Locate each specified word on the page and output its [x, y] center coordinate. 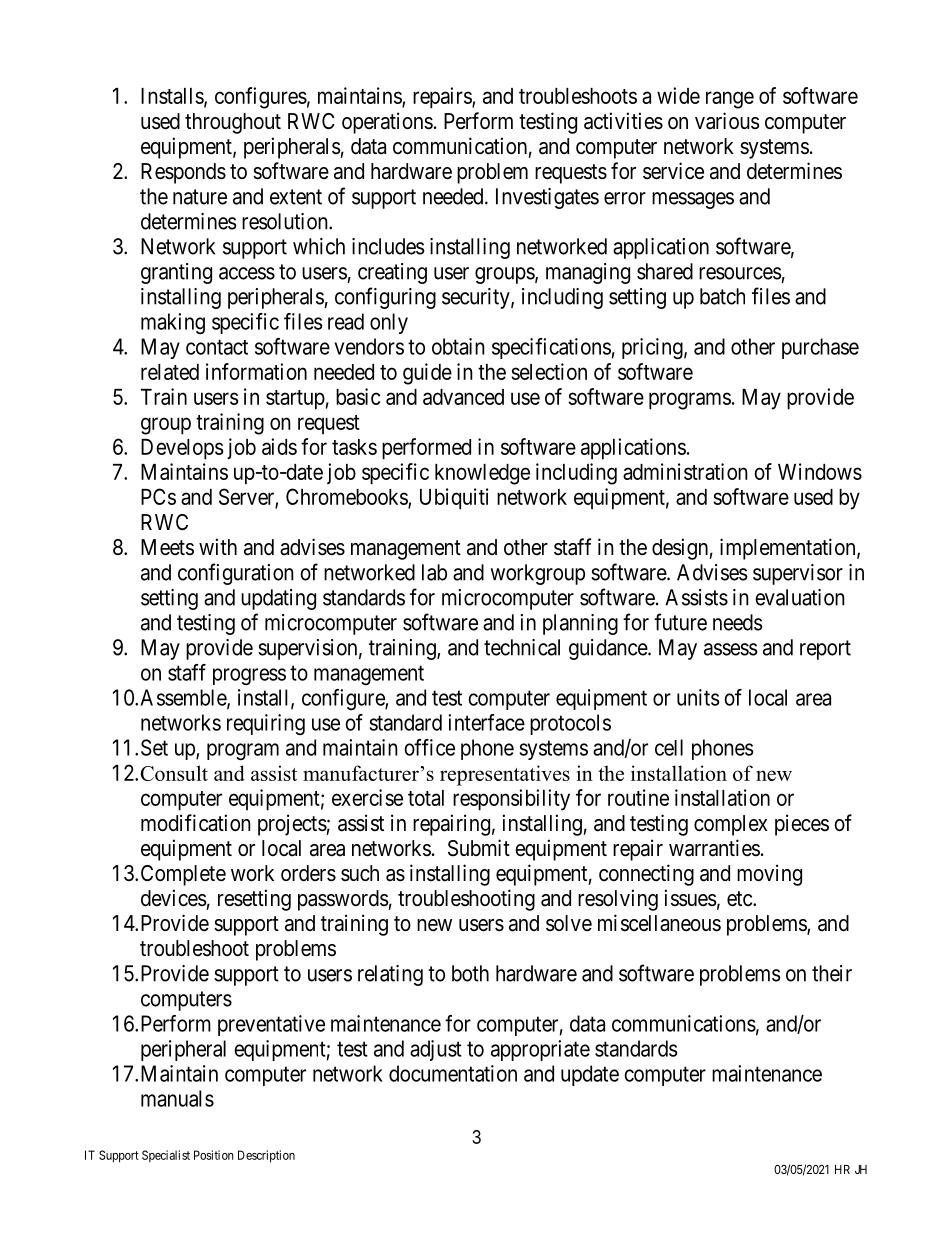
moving [769, 875]
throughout [233, 123]
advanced [463, 397]
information [256, 371]
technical [522, 647]
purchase [820, 348]
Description [266, 1156]
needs [738, 622]
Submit [479, 848]
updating [278, 599]
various [727, 121]
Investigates [547, 198]
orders [308, 873]
